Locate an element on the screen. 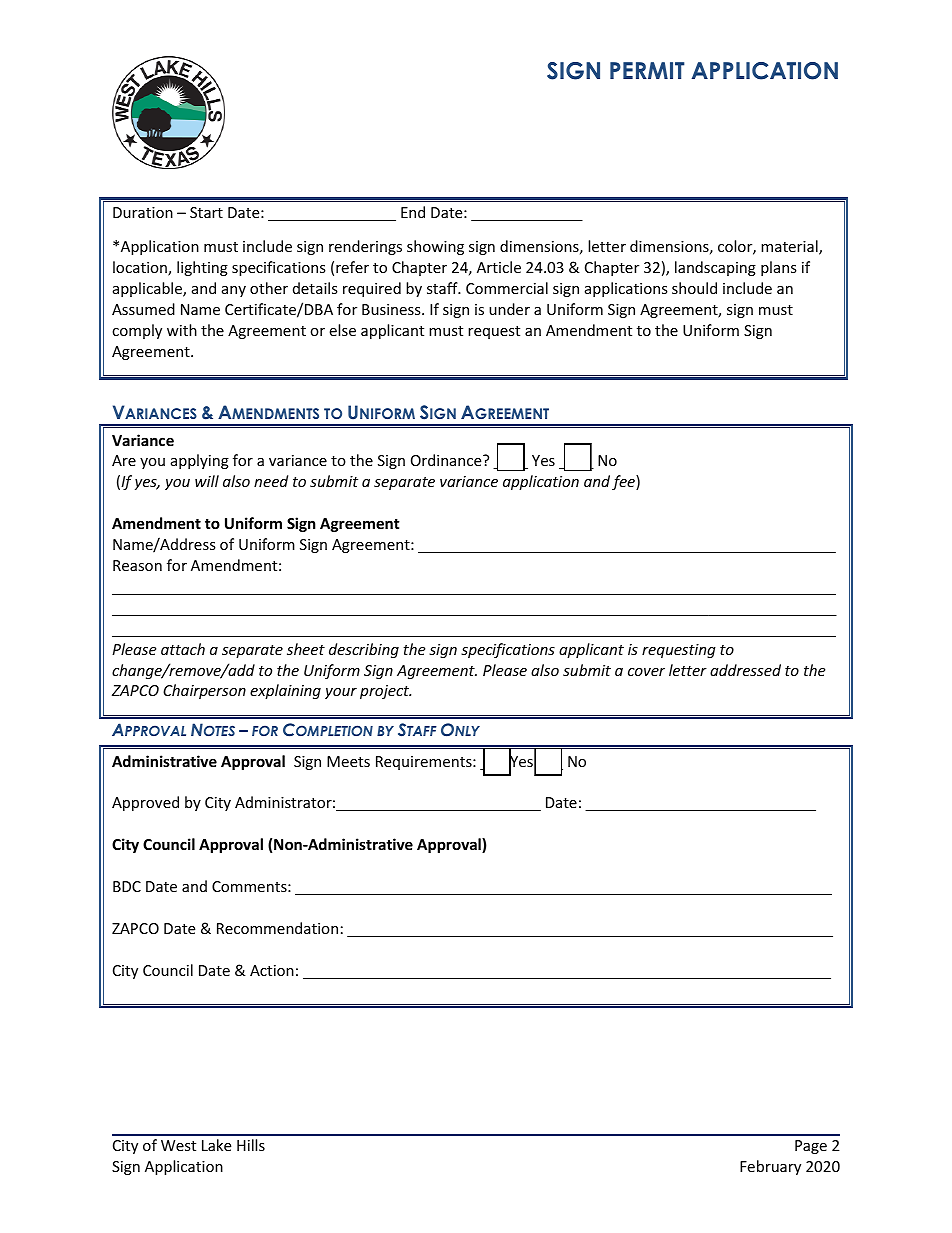 The width and height of the screenshot is (952, 1233). describing is located at coordinates (364, 650).
